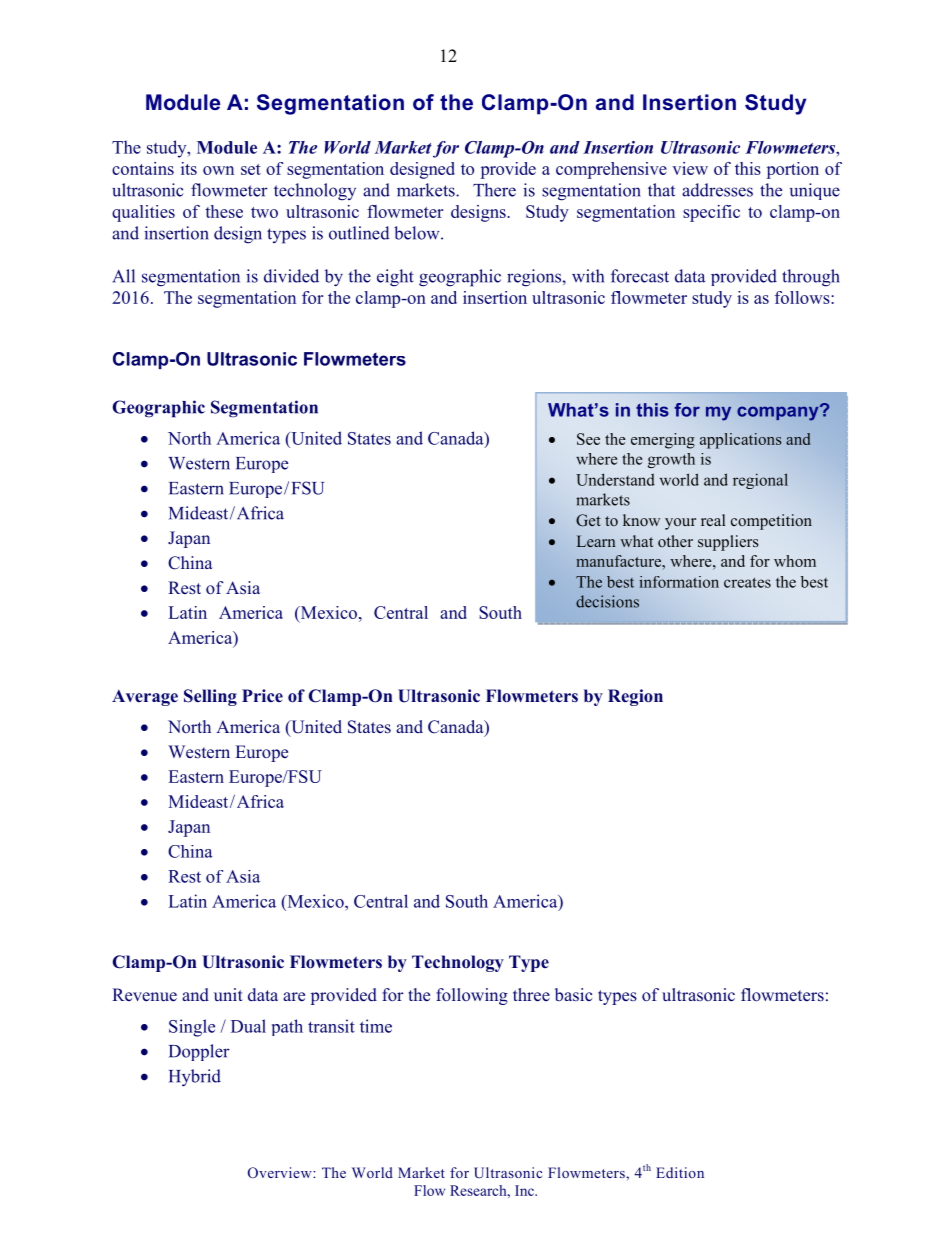 The width and height of the page is (952, 1233). What do you see at coordinates (588, 520) in the page?
I see `Get` at bounding box center [588, 520].
